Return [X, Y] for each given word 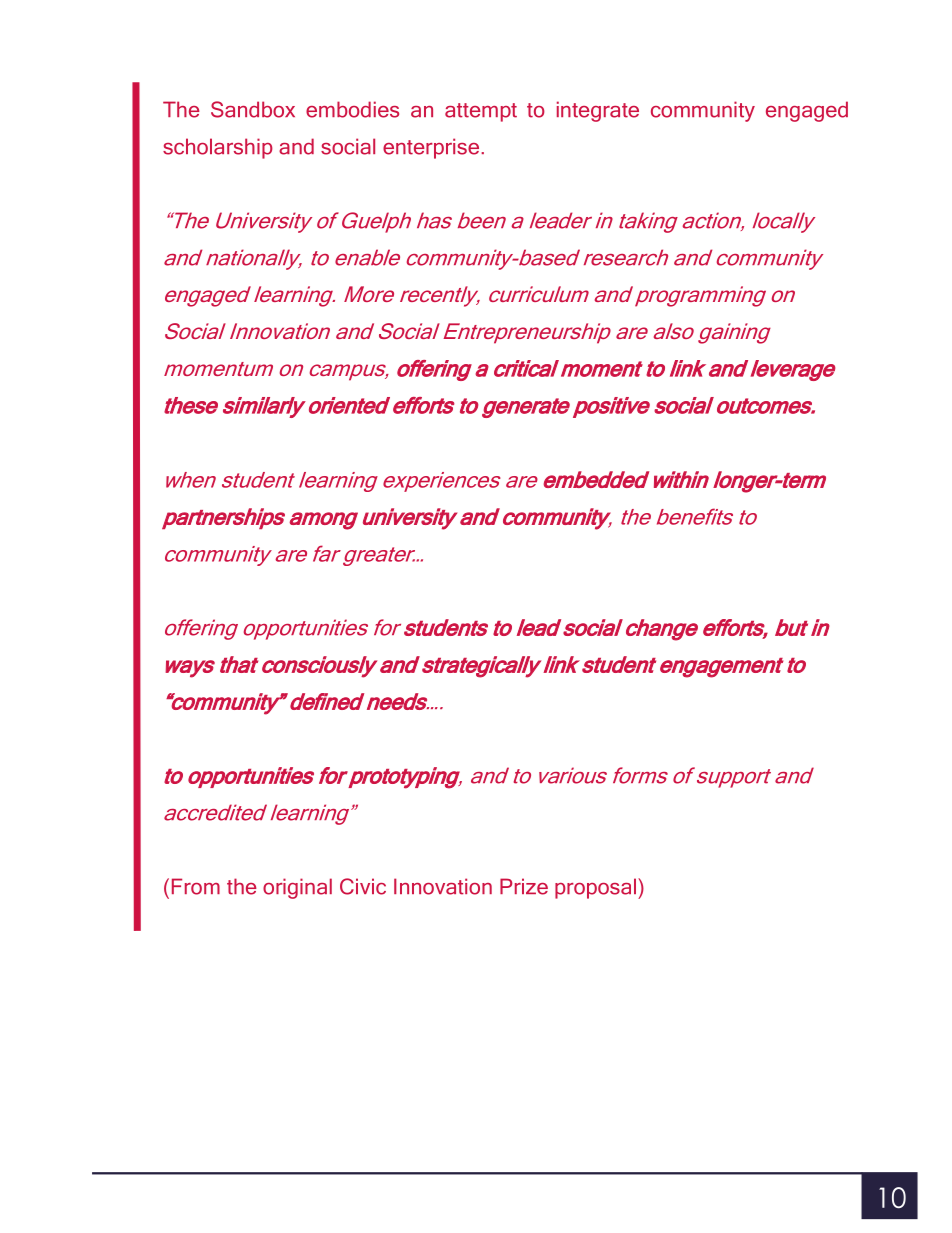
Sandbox [253, 109]
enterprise [432, 148]
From [196, 886]
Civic [363, 886]
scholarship [218, 148]
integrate [598, 111]
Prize [524, 886]
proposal [595, 888]
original [297, 888]
